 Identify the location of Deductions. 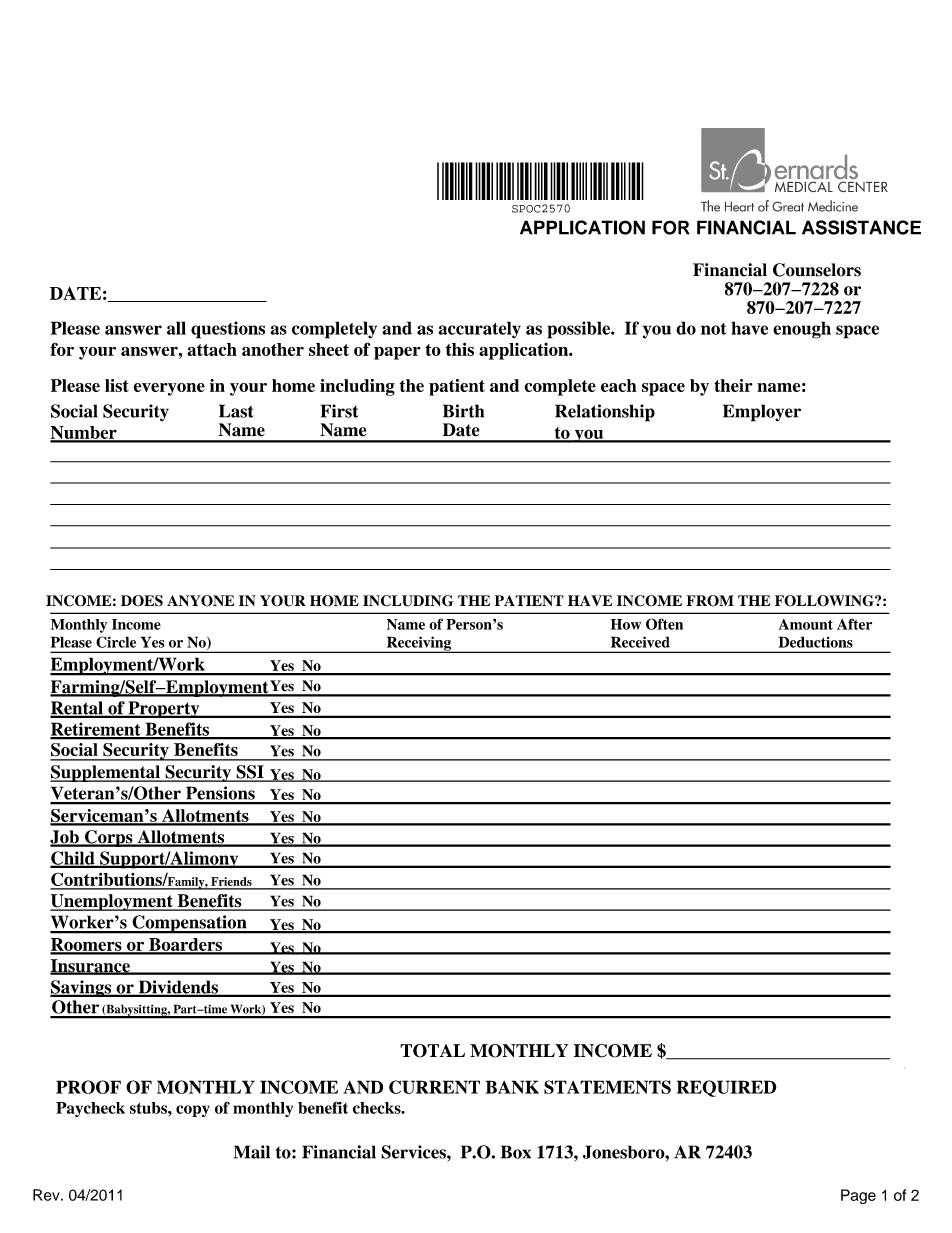
(816, 642).
